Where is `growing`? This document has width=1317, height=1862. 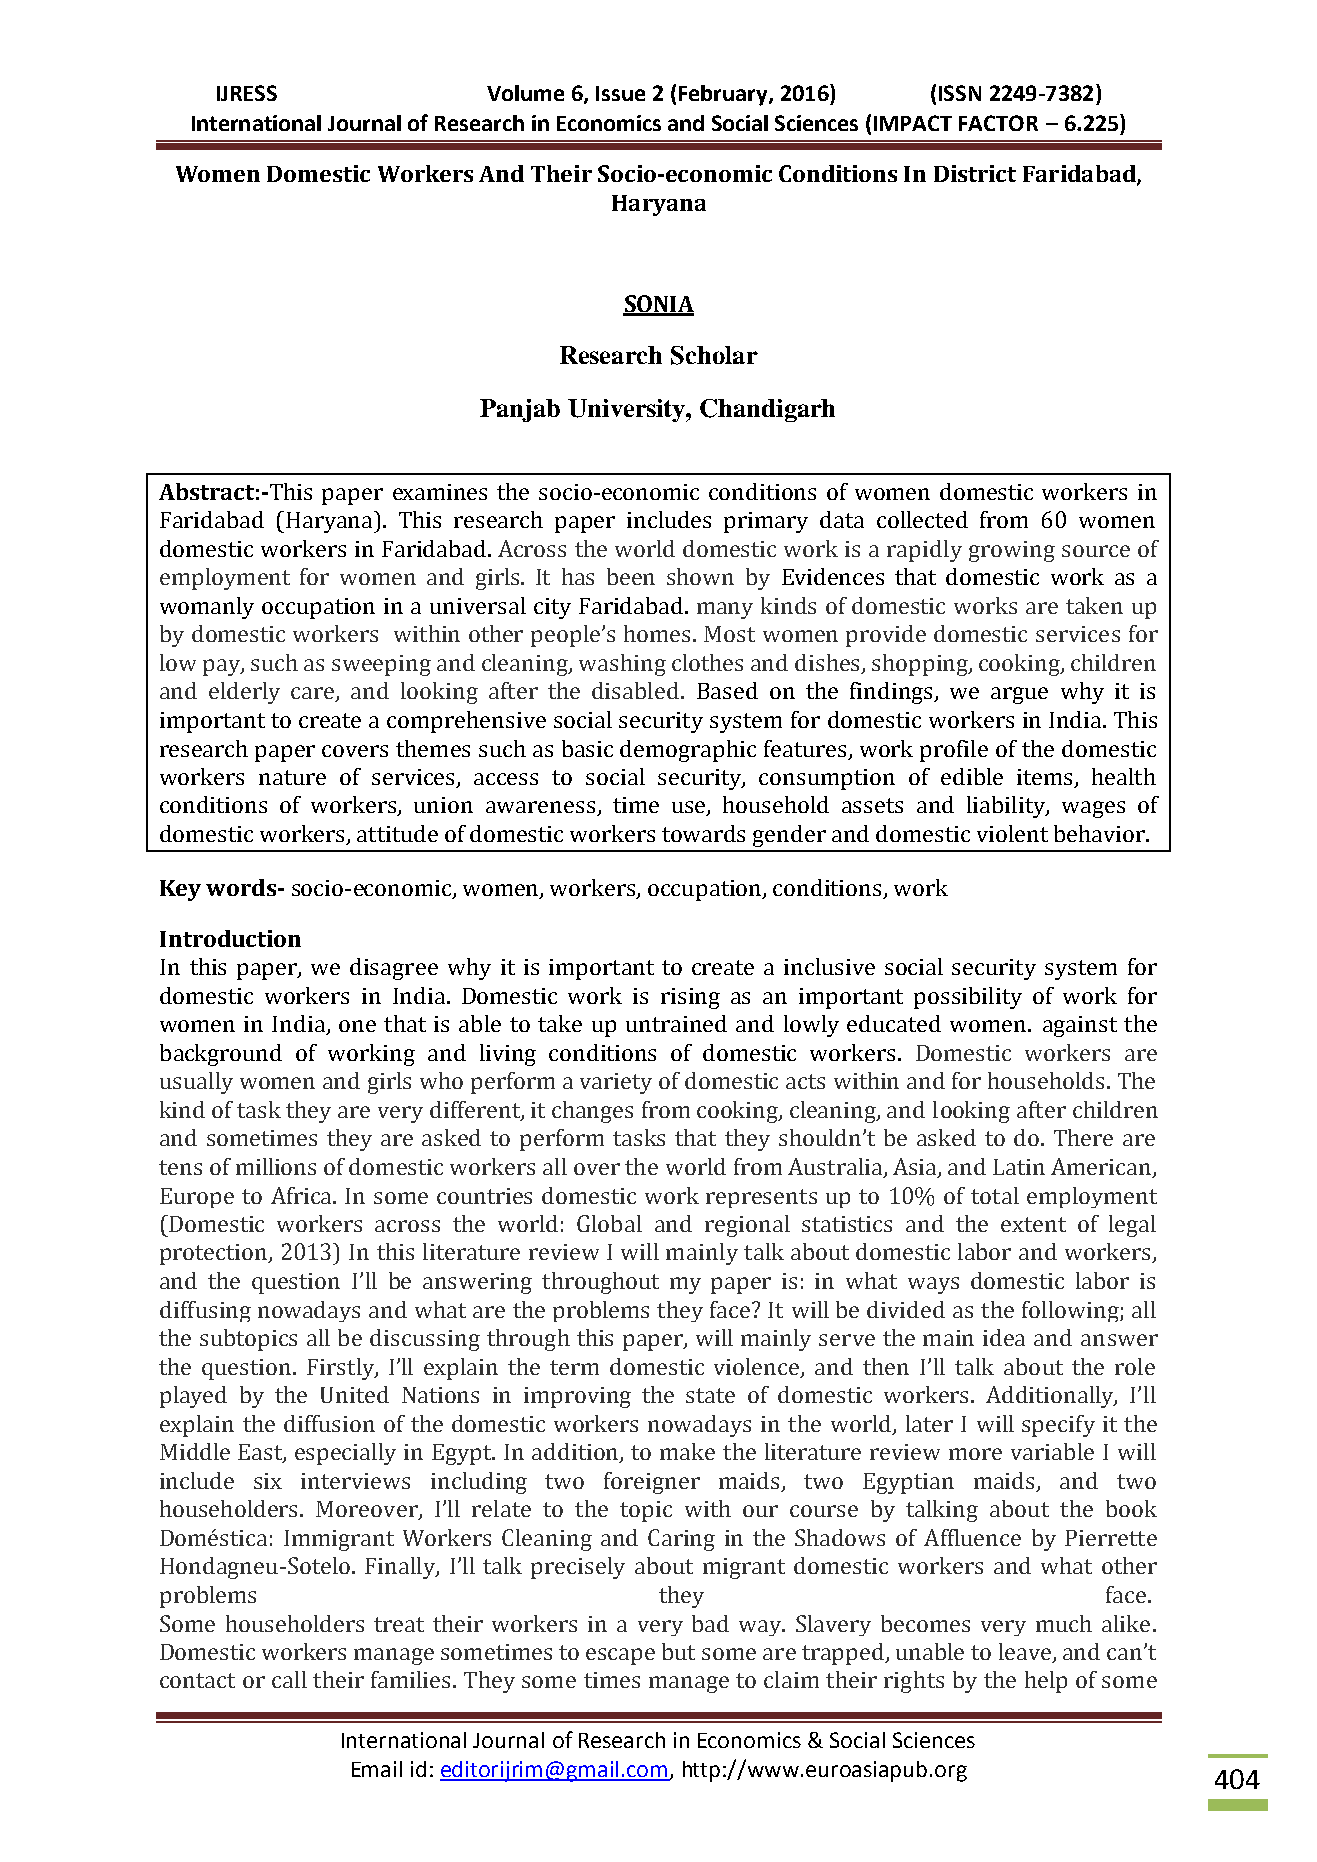
growing is located at coordinates (1012, 551).
